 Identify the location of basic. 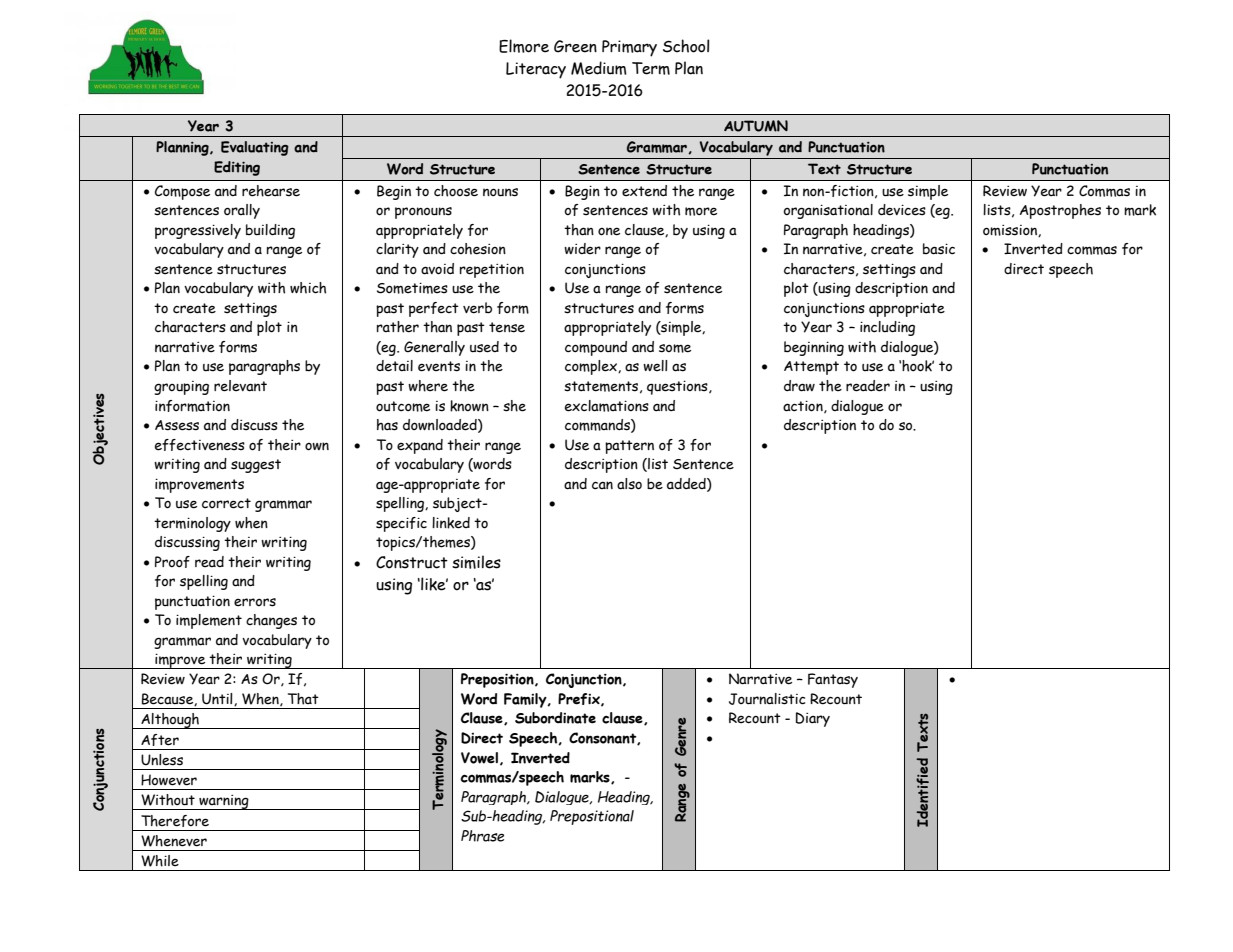
(939, 249).
